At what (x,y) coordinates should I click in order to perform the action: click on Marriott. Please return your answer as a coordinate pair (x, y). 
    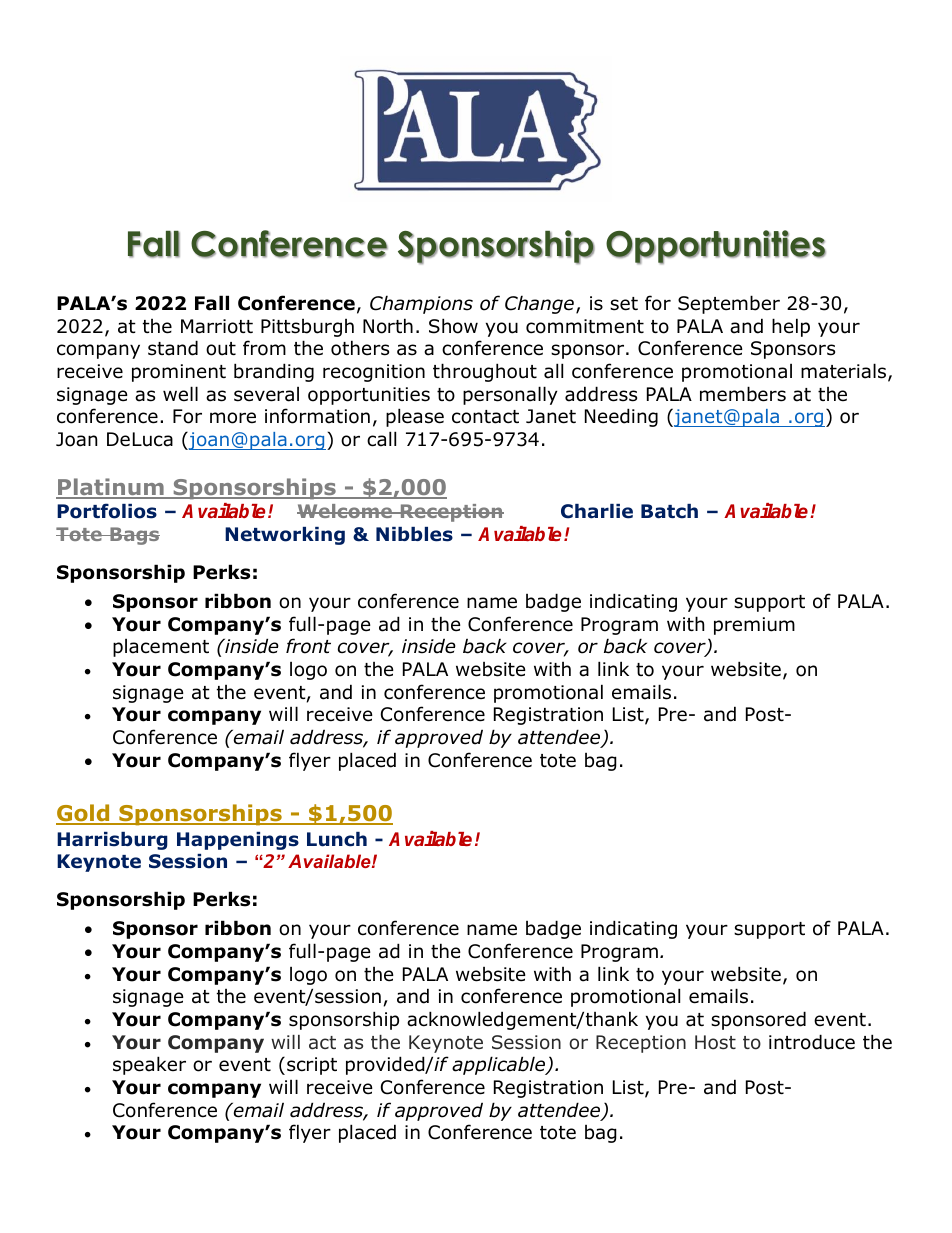
    Looking at the image, I should click on (217, 326).
